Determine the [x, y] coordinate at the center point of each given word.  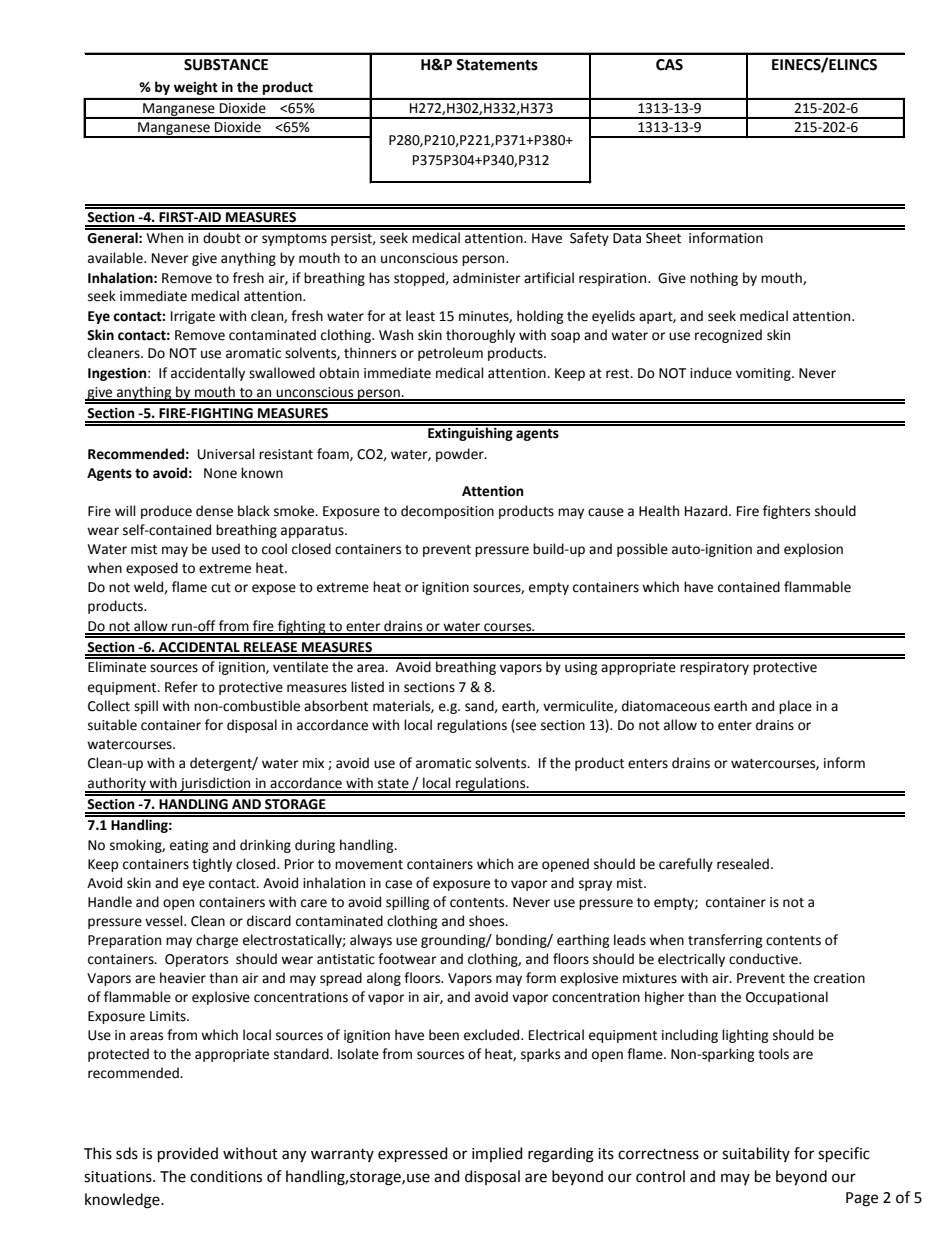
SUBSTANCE [226, 65]
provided [188, 1155]
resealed [743, 864]
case [398, 884]
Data [627, 238]
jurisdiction [215, 785]
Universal [226, 454]
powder [461, 455]
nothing [714, 279]
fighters [786, 512]
